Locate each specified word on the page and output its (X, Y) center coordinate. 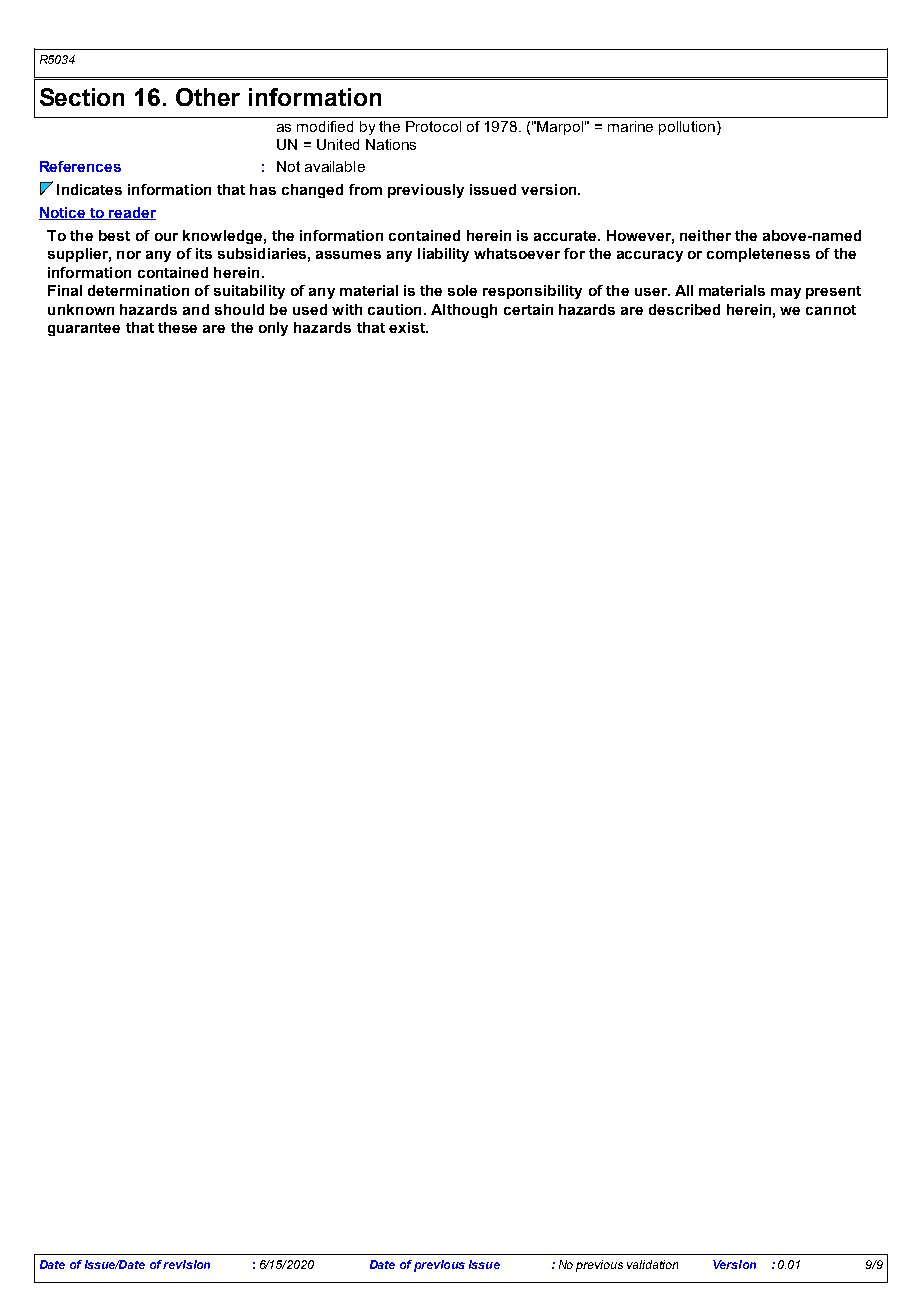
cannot (831, 310)
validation (652, 1264)
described (684, 309)
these (177, 327)
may (786, 293)
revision (186, 1264)
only (273, 329)
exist (408, 327)
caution (394, 309)
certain (528, 309)
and (196, 309)
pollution (688, 128)
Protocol (433, 126)
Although (464, 311)
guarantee (84, 329)
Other (208, 97)
